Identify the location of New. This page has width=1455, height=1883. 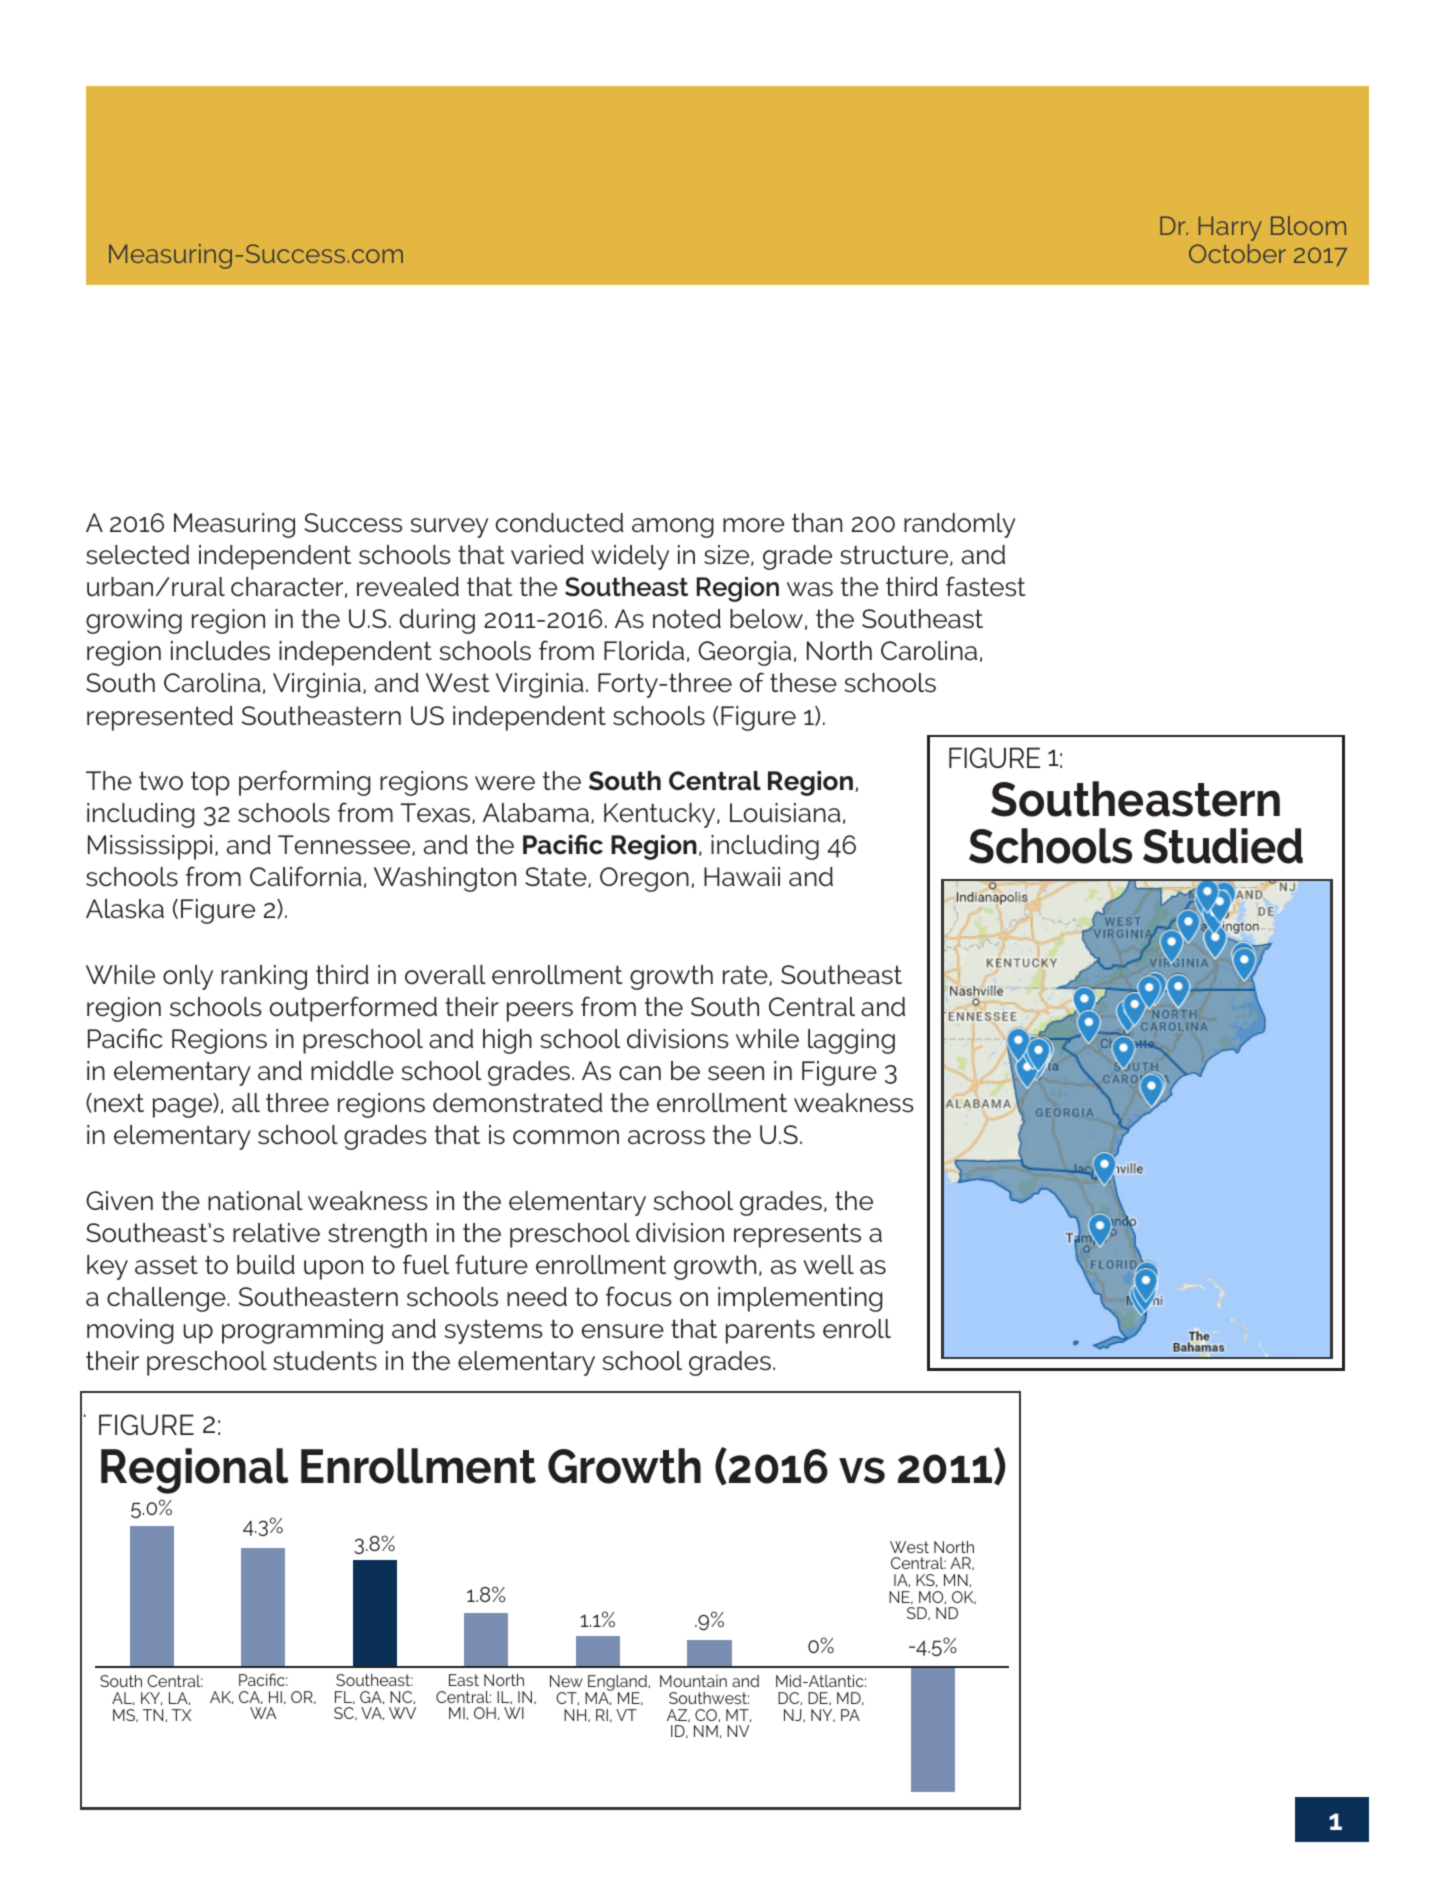
(566, 1681).
